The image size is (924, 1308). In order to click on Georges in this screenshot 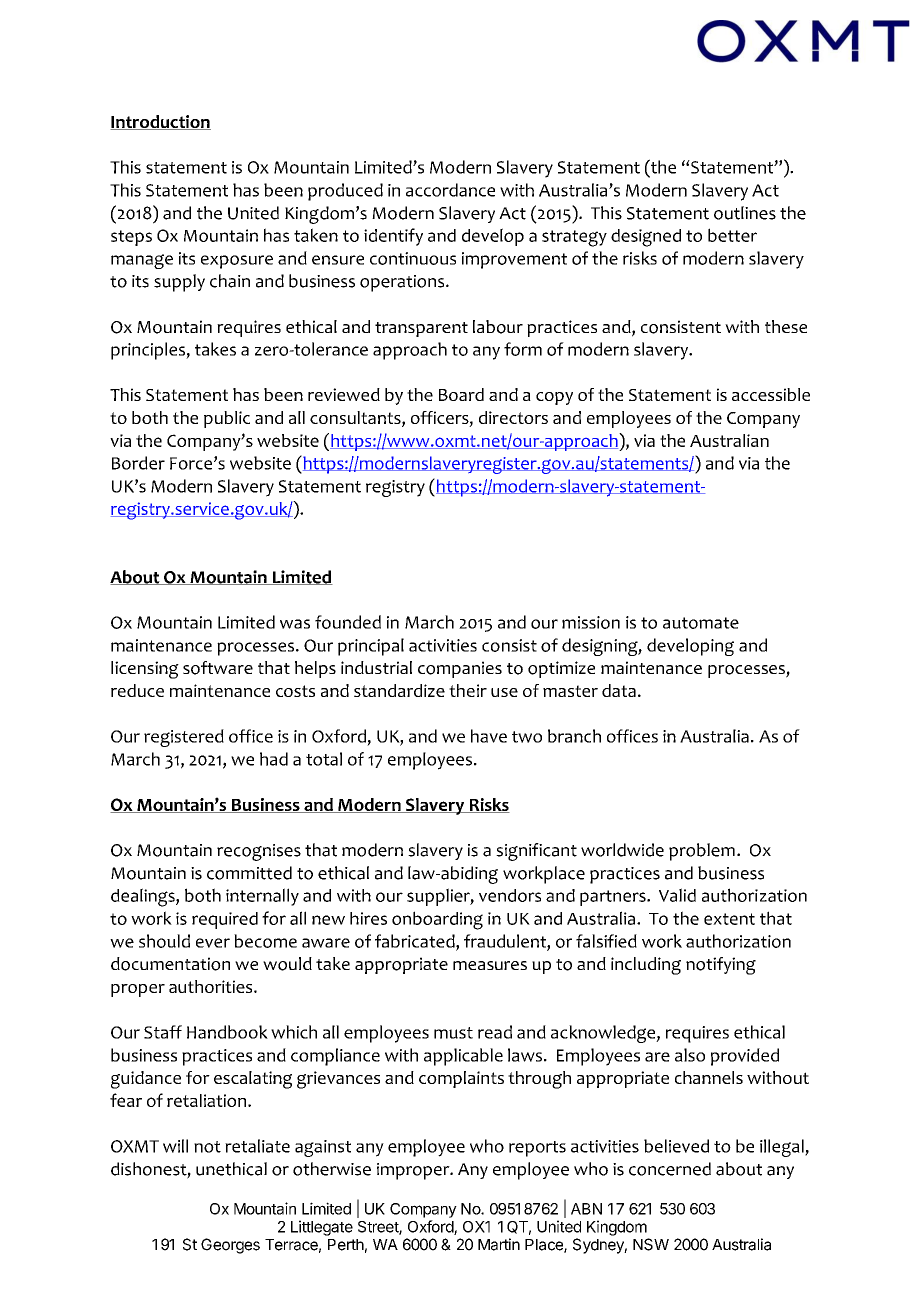, I will do `click(230, 1246)`.
